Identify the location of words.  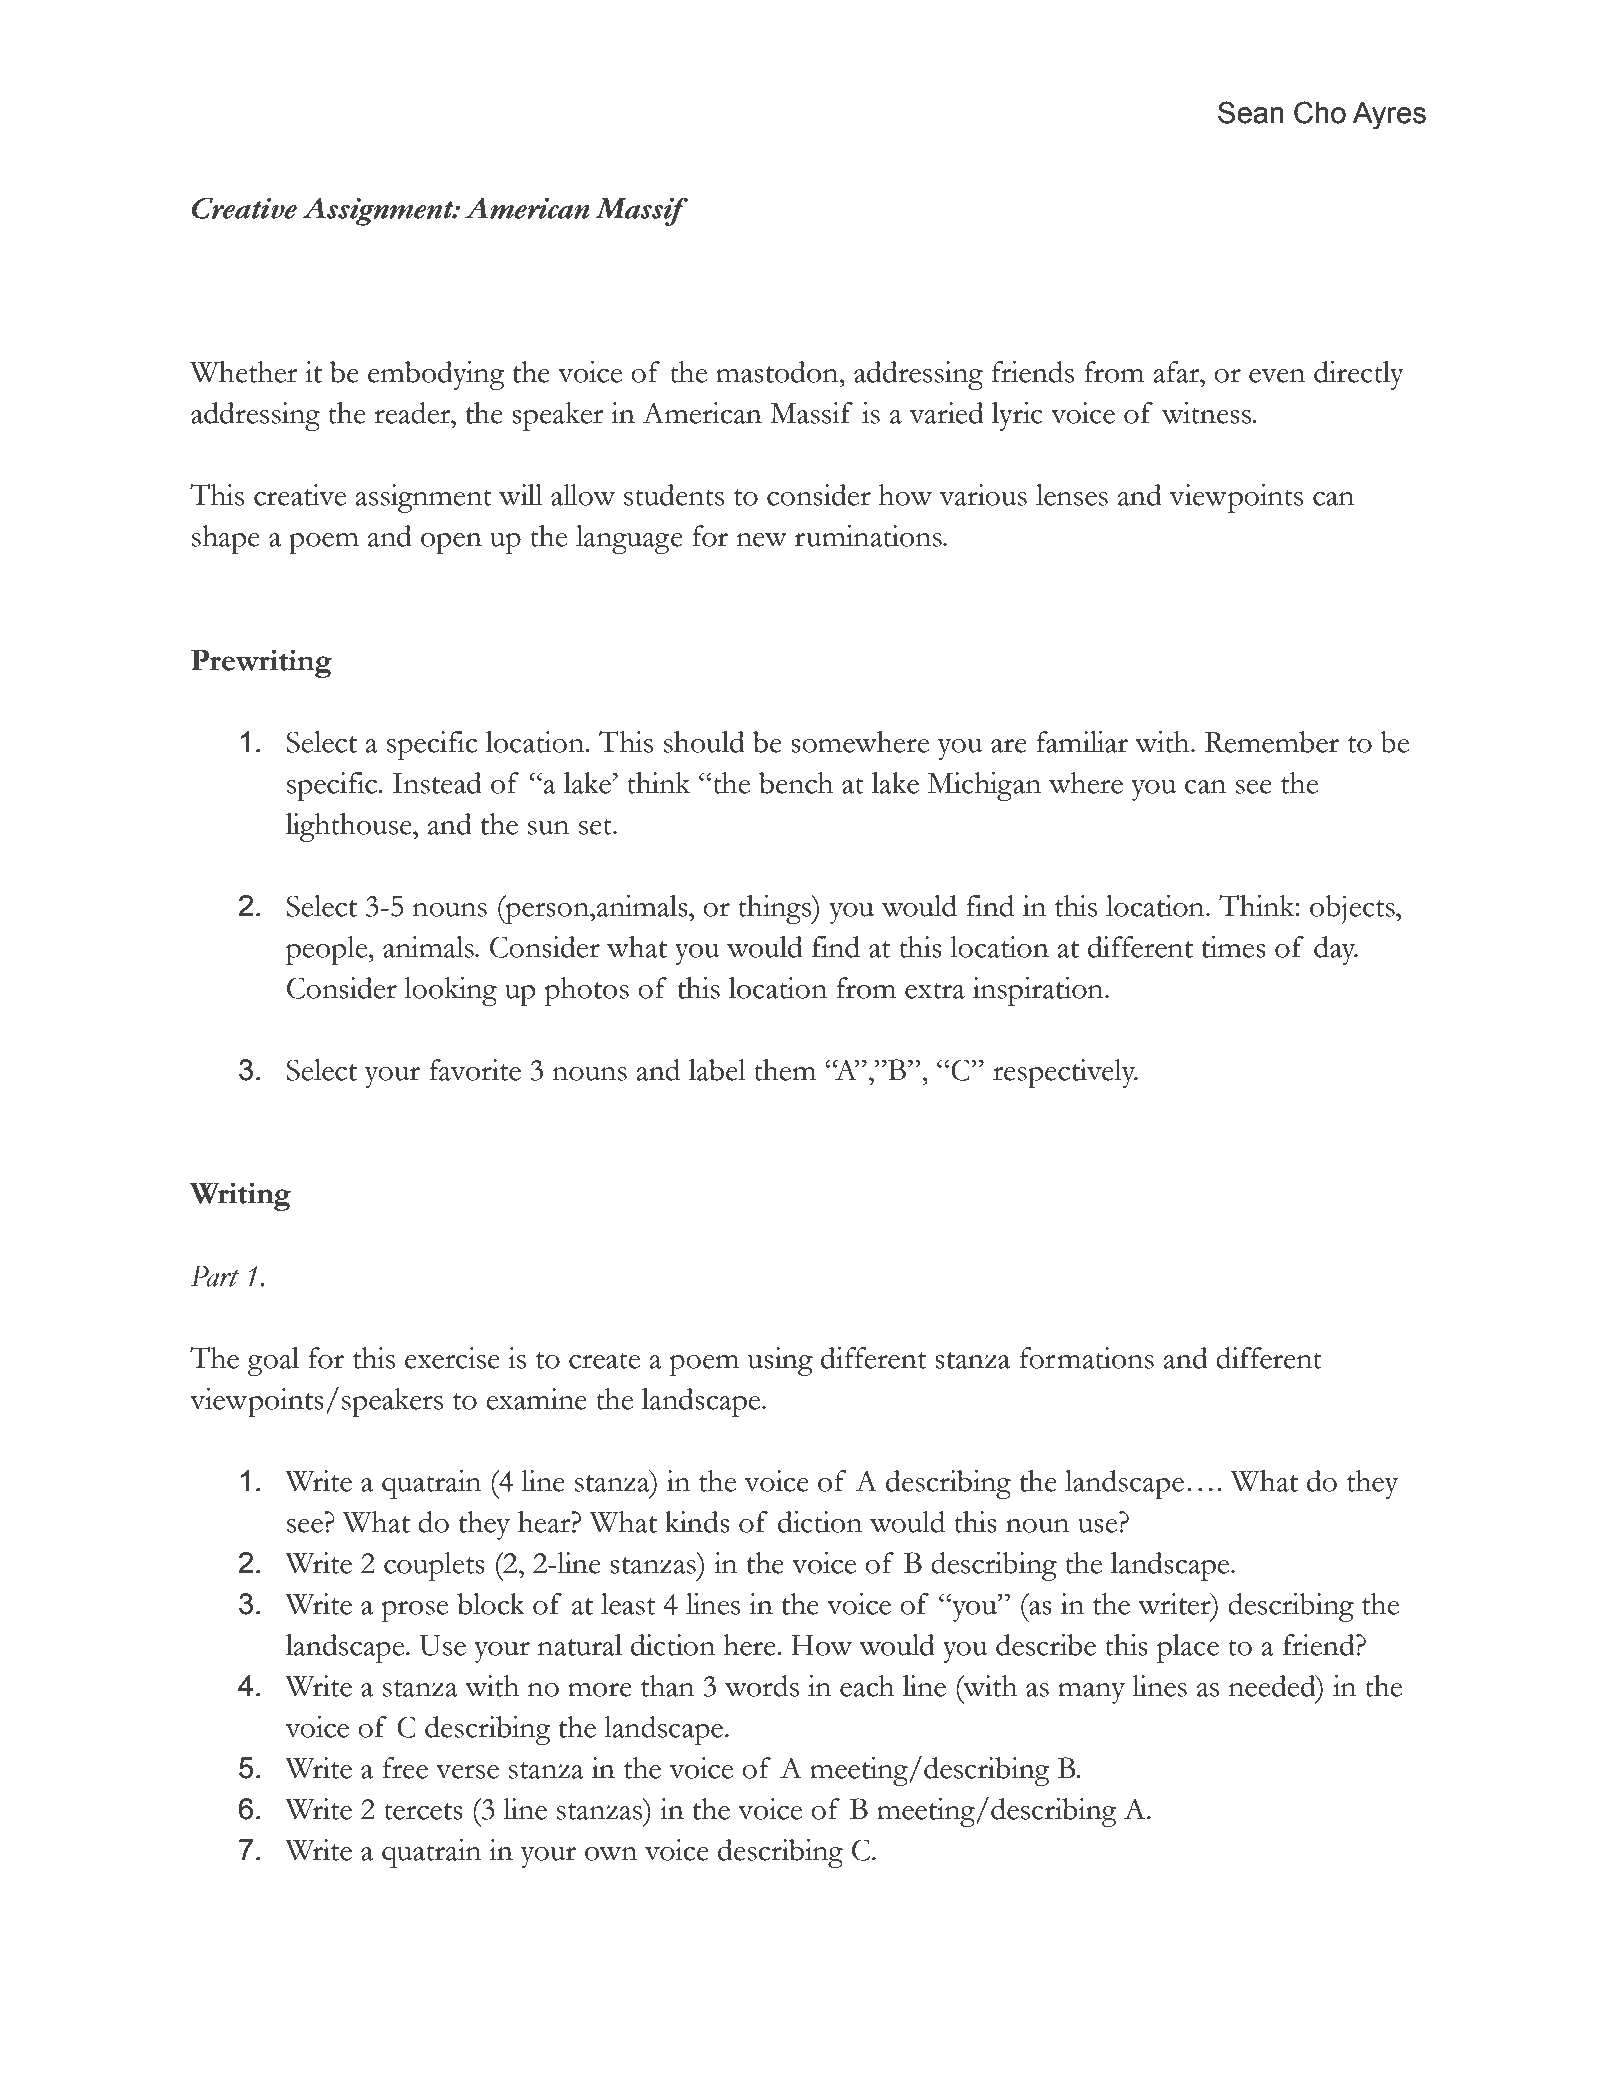
(762, 1686).
